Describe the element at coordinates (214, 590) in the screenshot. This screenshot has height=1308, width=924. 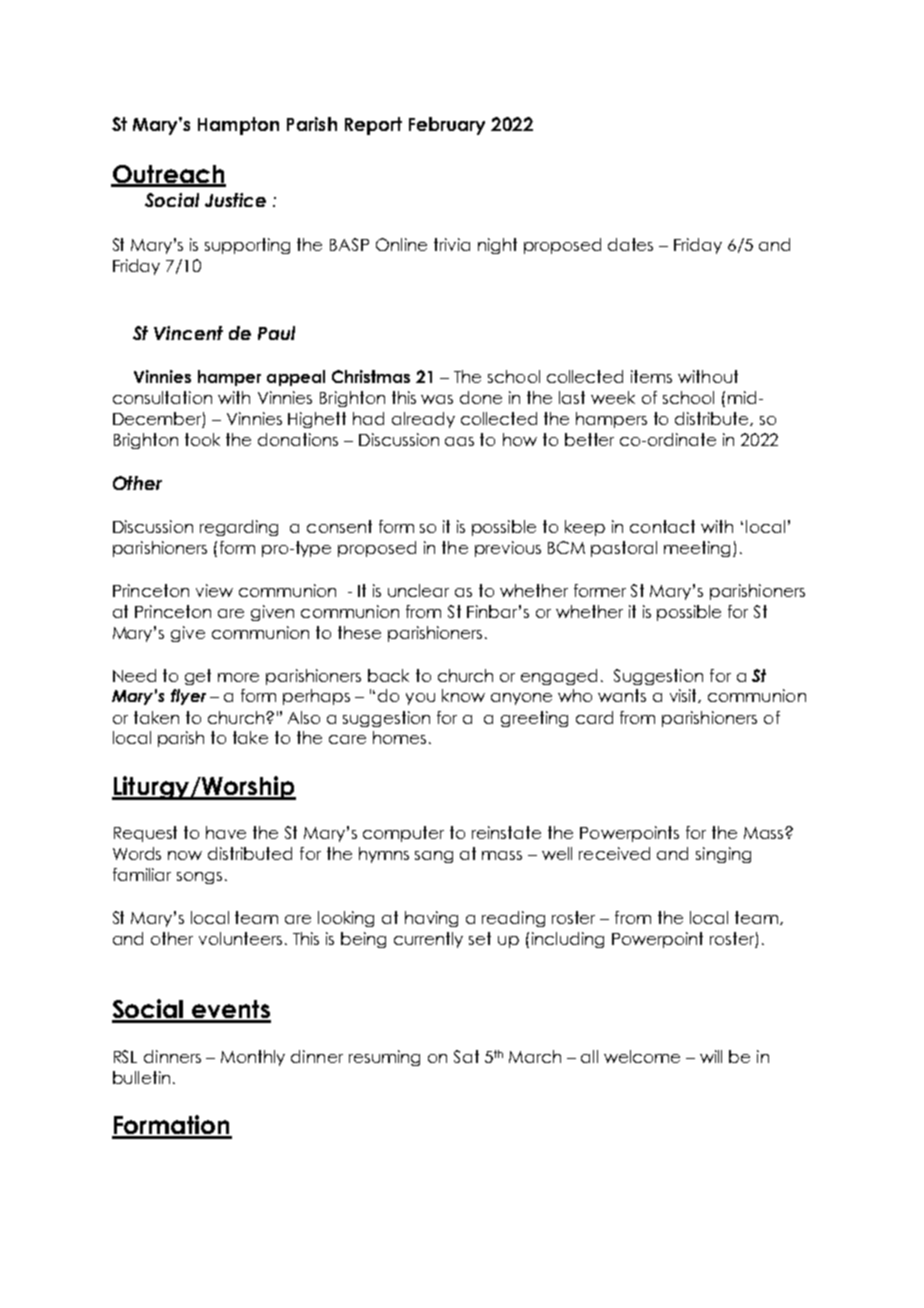
I see `view` at that location.
